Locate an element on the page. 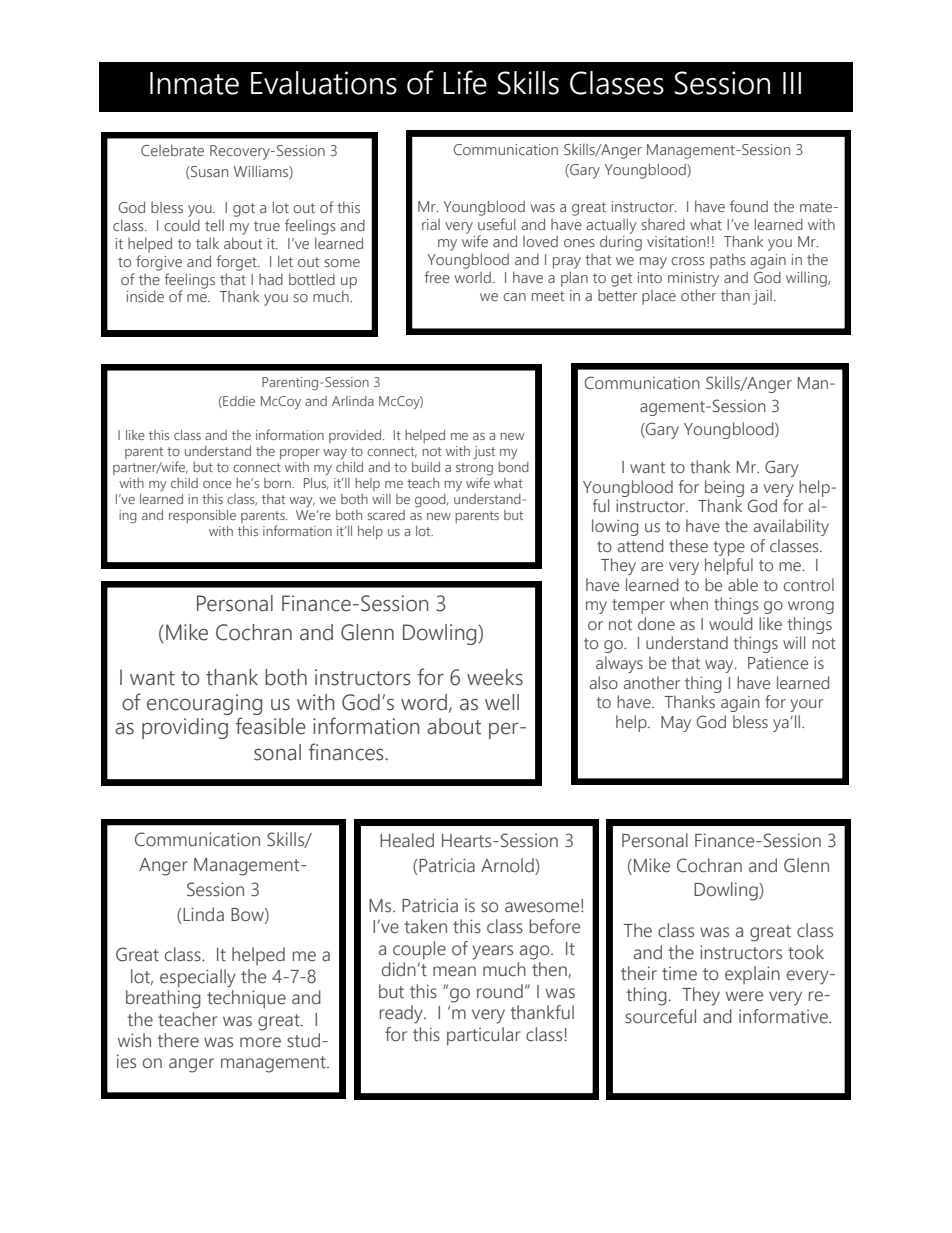  particular is located at coordinates (484, 1036).
